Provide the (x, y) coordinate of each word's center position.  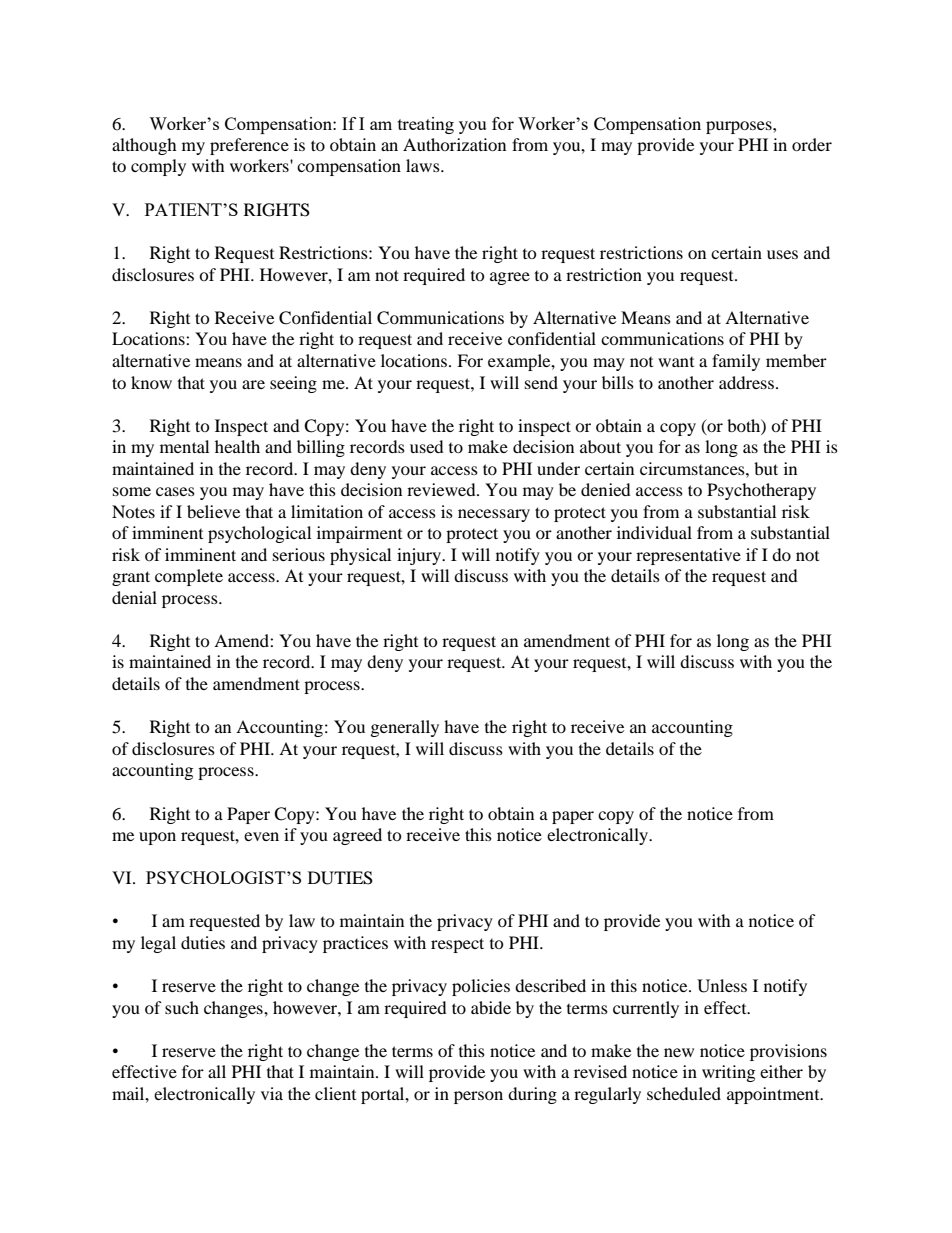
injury (420, 556)
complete (189, 577)
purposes (740, 127)
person (478, 1097)
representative (688, 556)
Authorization (454, 144)
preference (249, 146)
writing (728, 1073)
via (272, 1093)
